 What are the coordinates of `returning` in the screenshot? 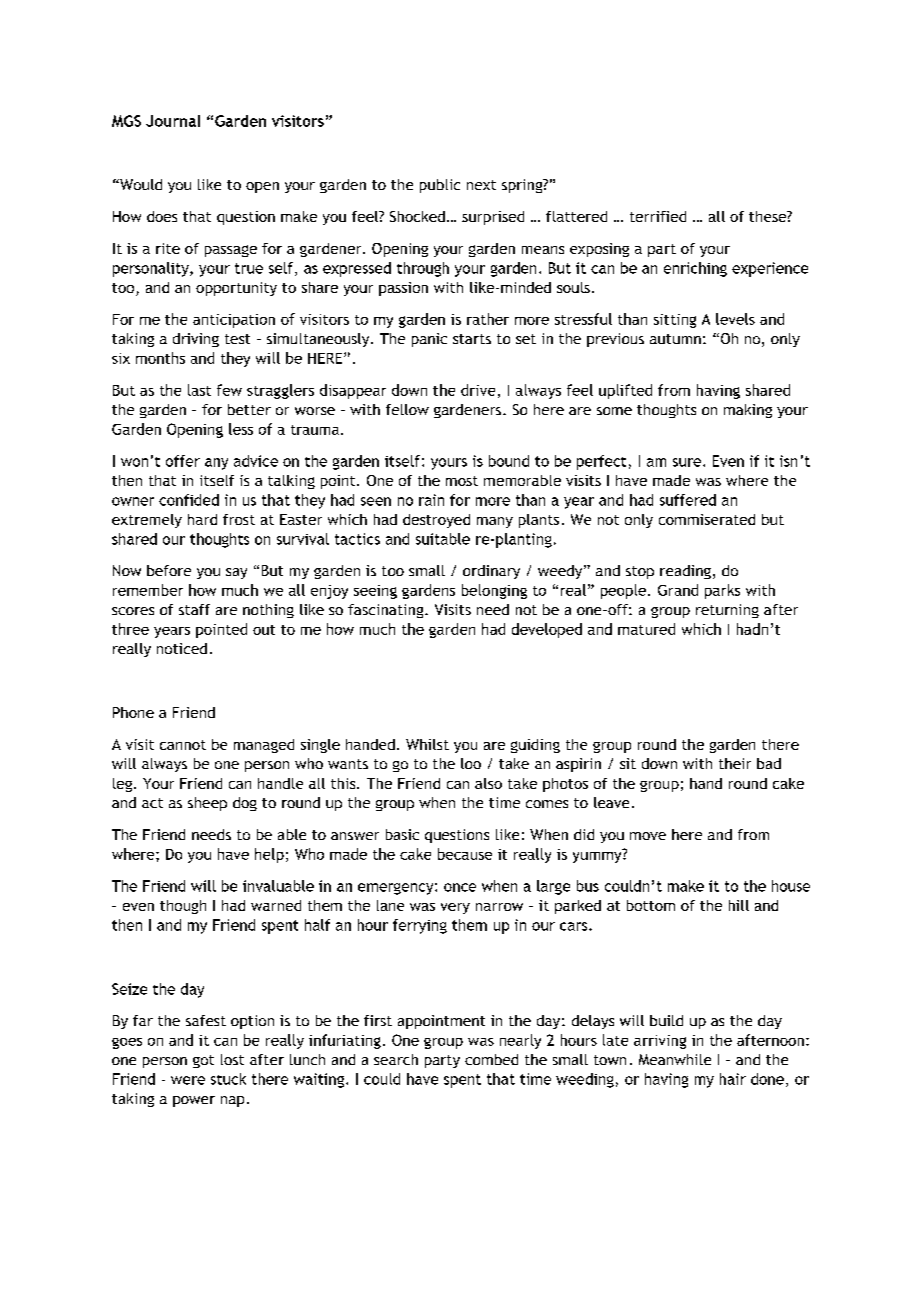 It's located at (727, 611).
